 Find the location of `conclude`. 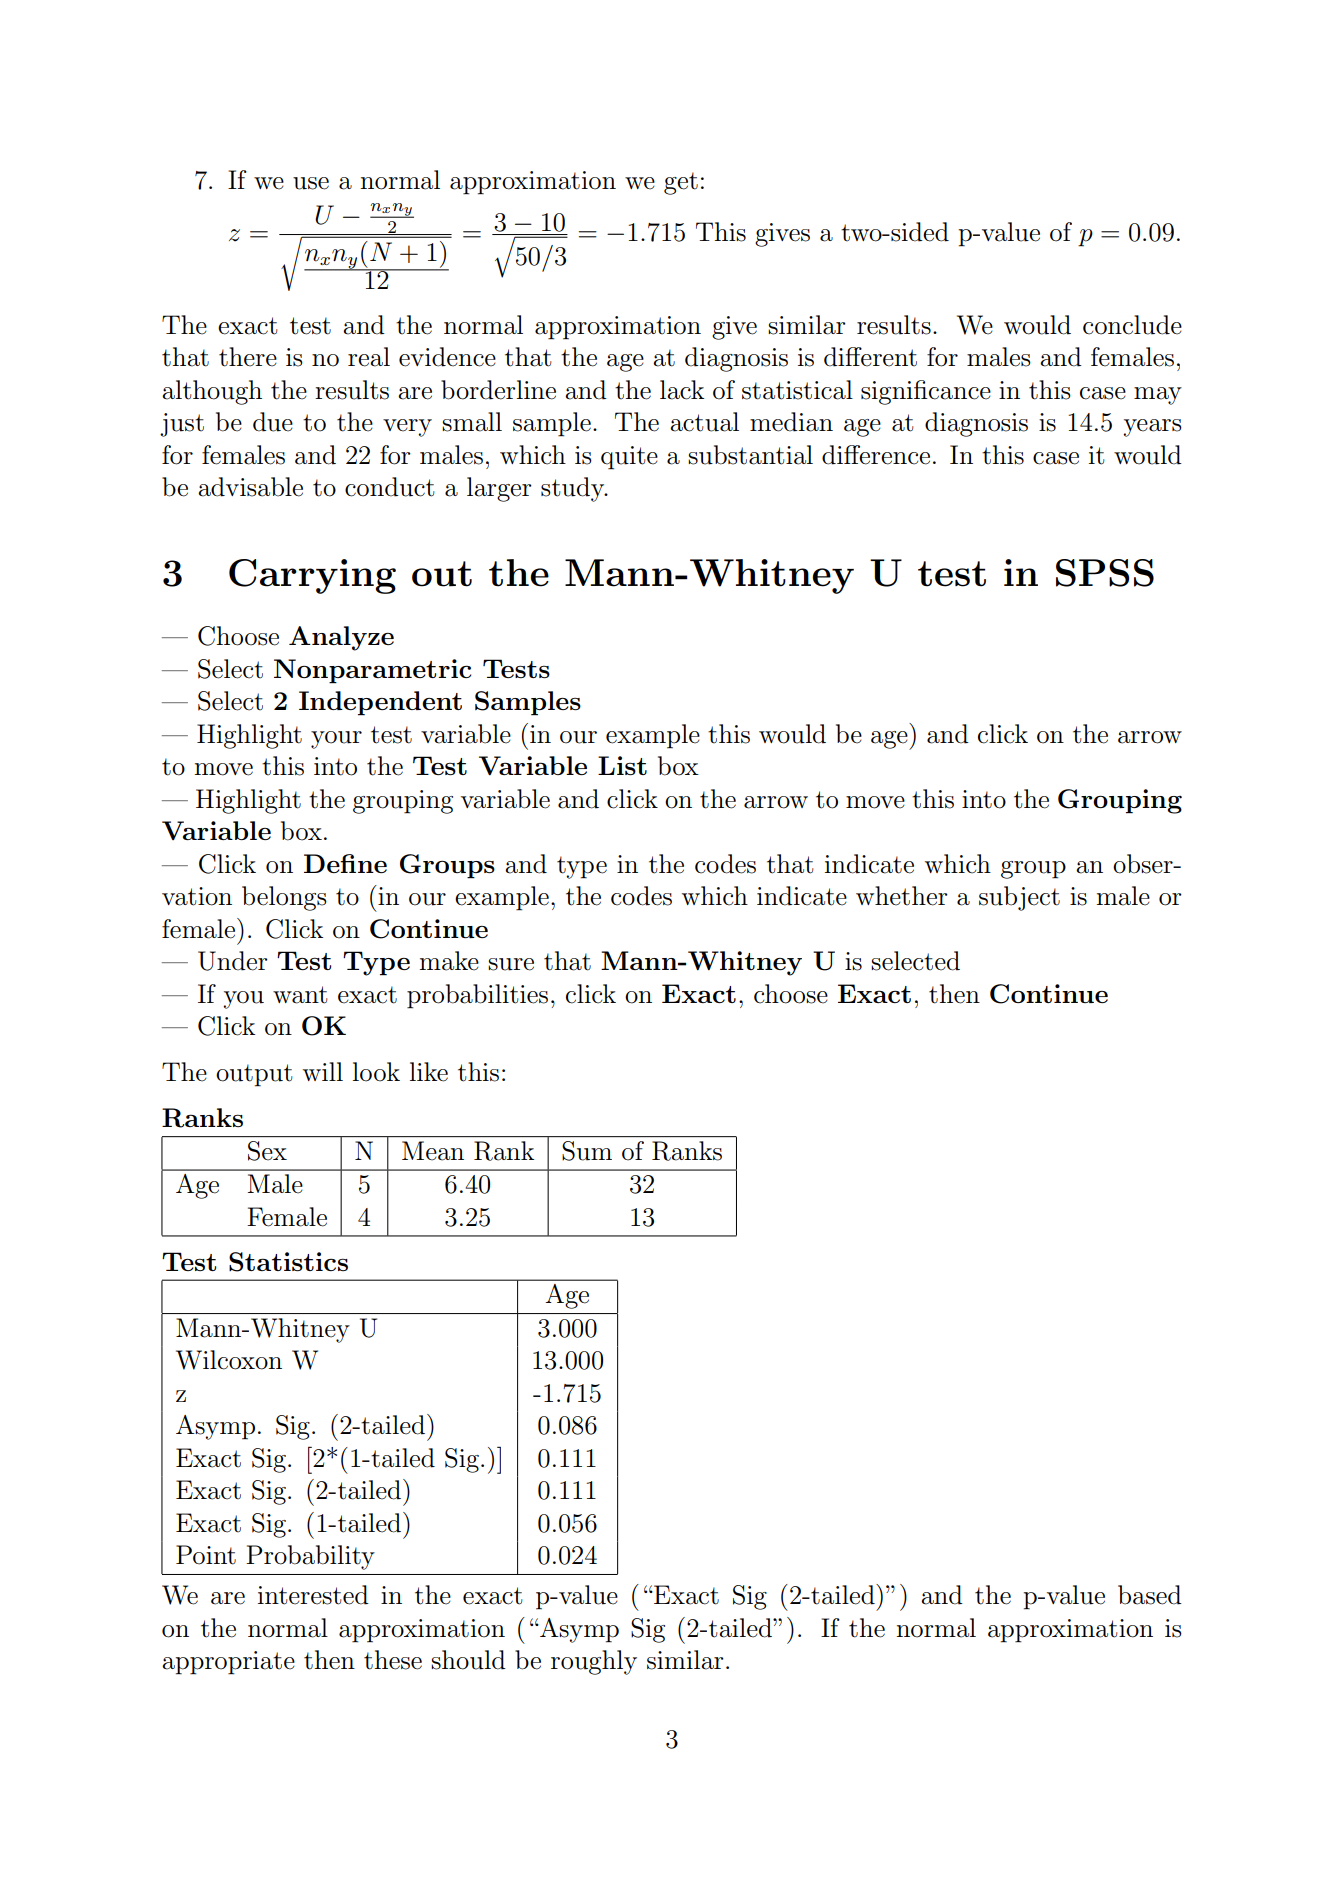

conclude is located at coordinates (1132, 325).
